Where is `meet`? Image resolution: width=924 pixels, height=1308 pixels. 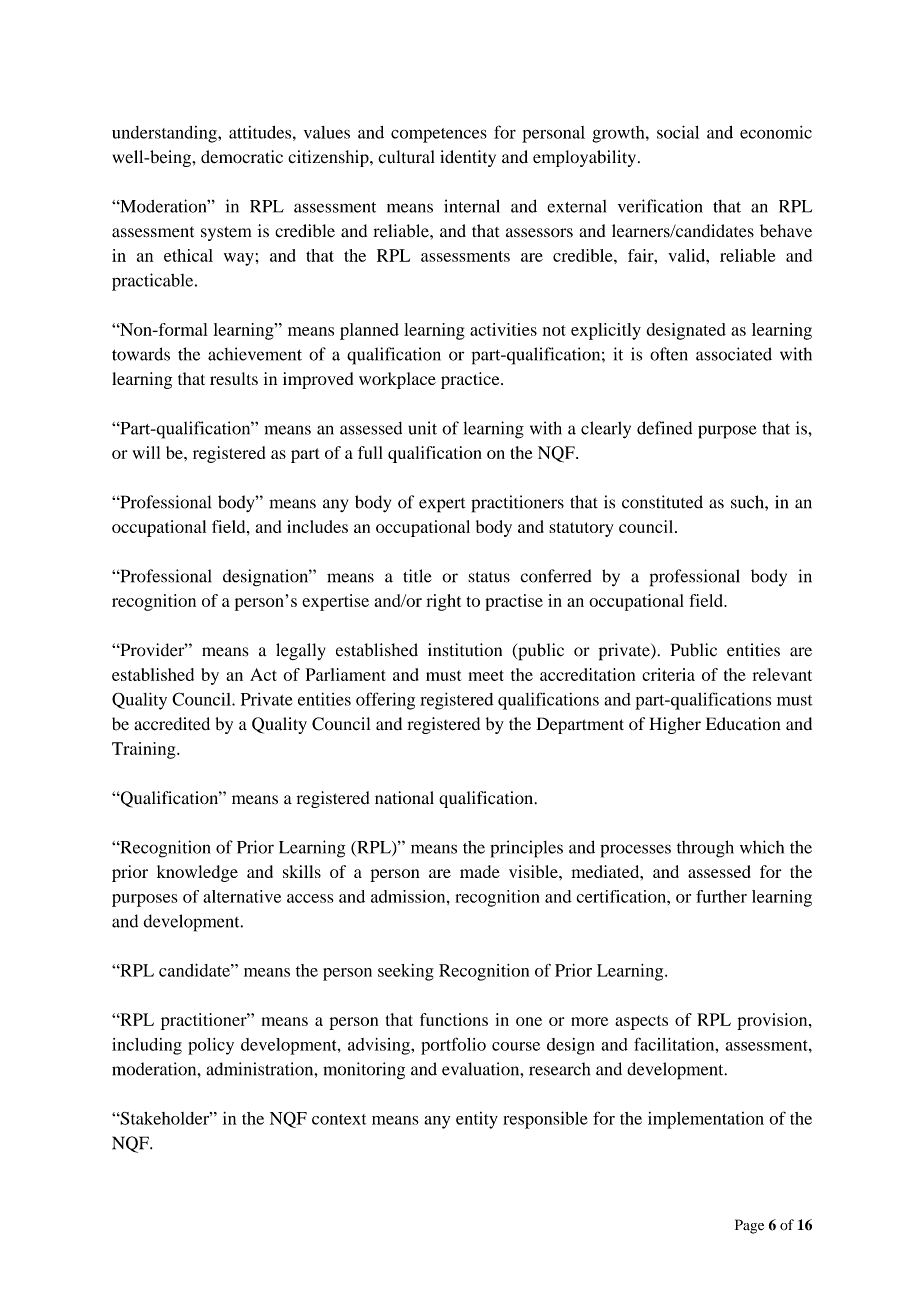
meet is located at coordinates (486, 675).
